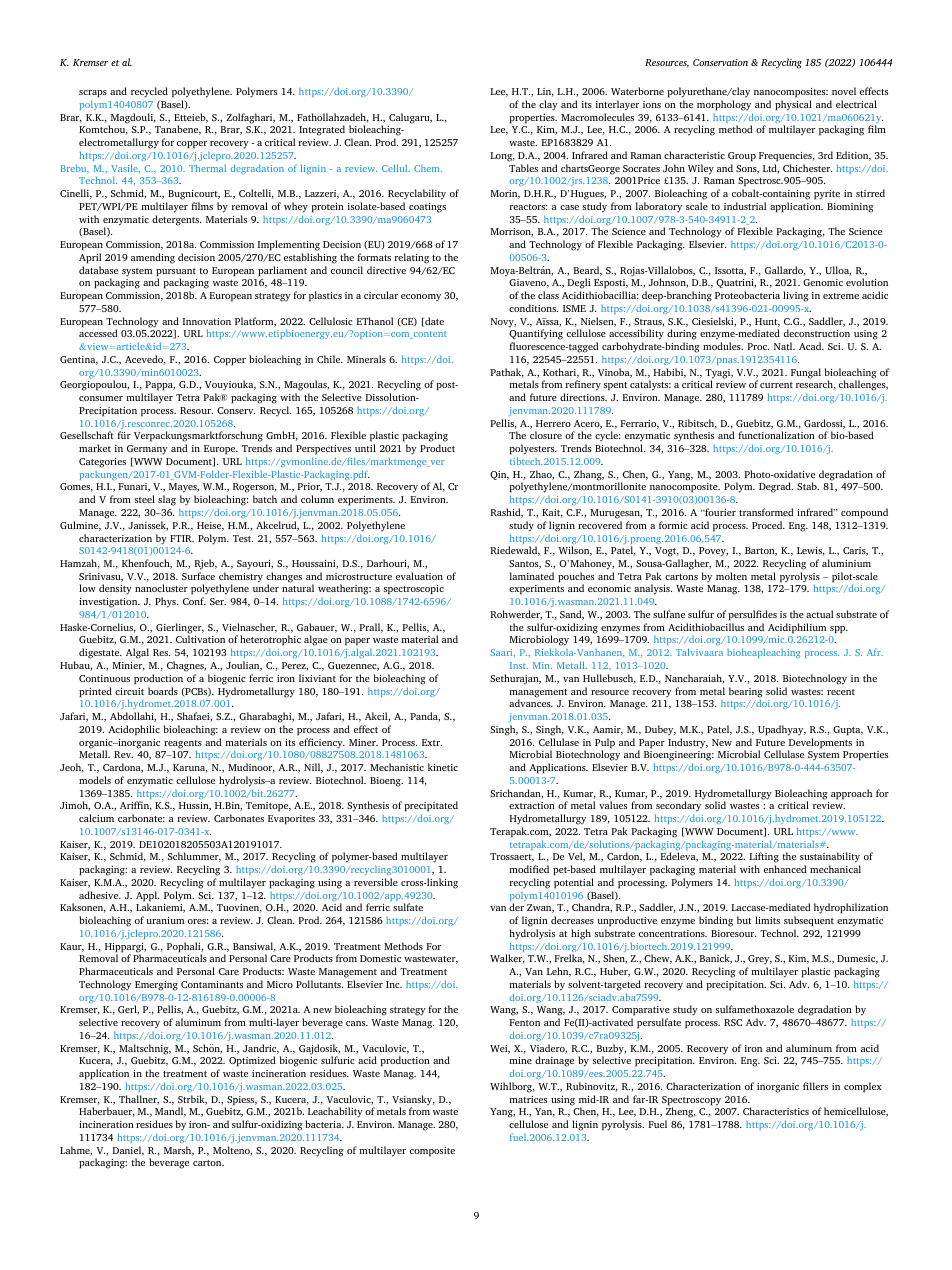  Describe the element at coordinates (499, 475) in the screenshot. I see `Qin` at that location.
